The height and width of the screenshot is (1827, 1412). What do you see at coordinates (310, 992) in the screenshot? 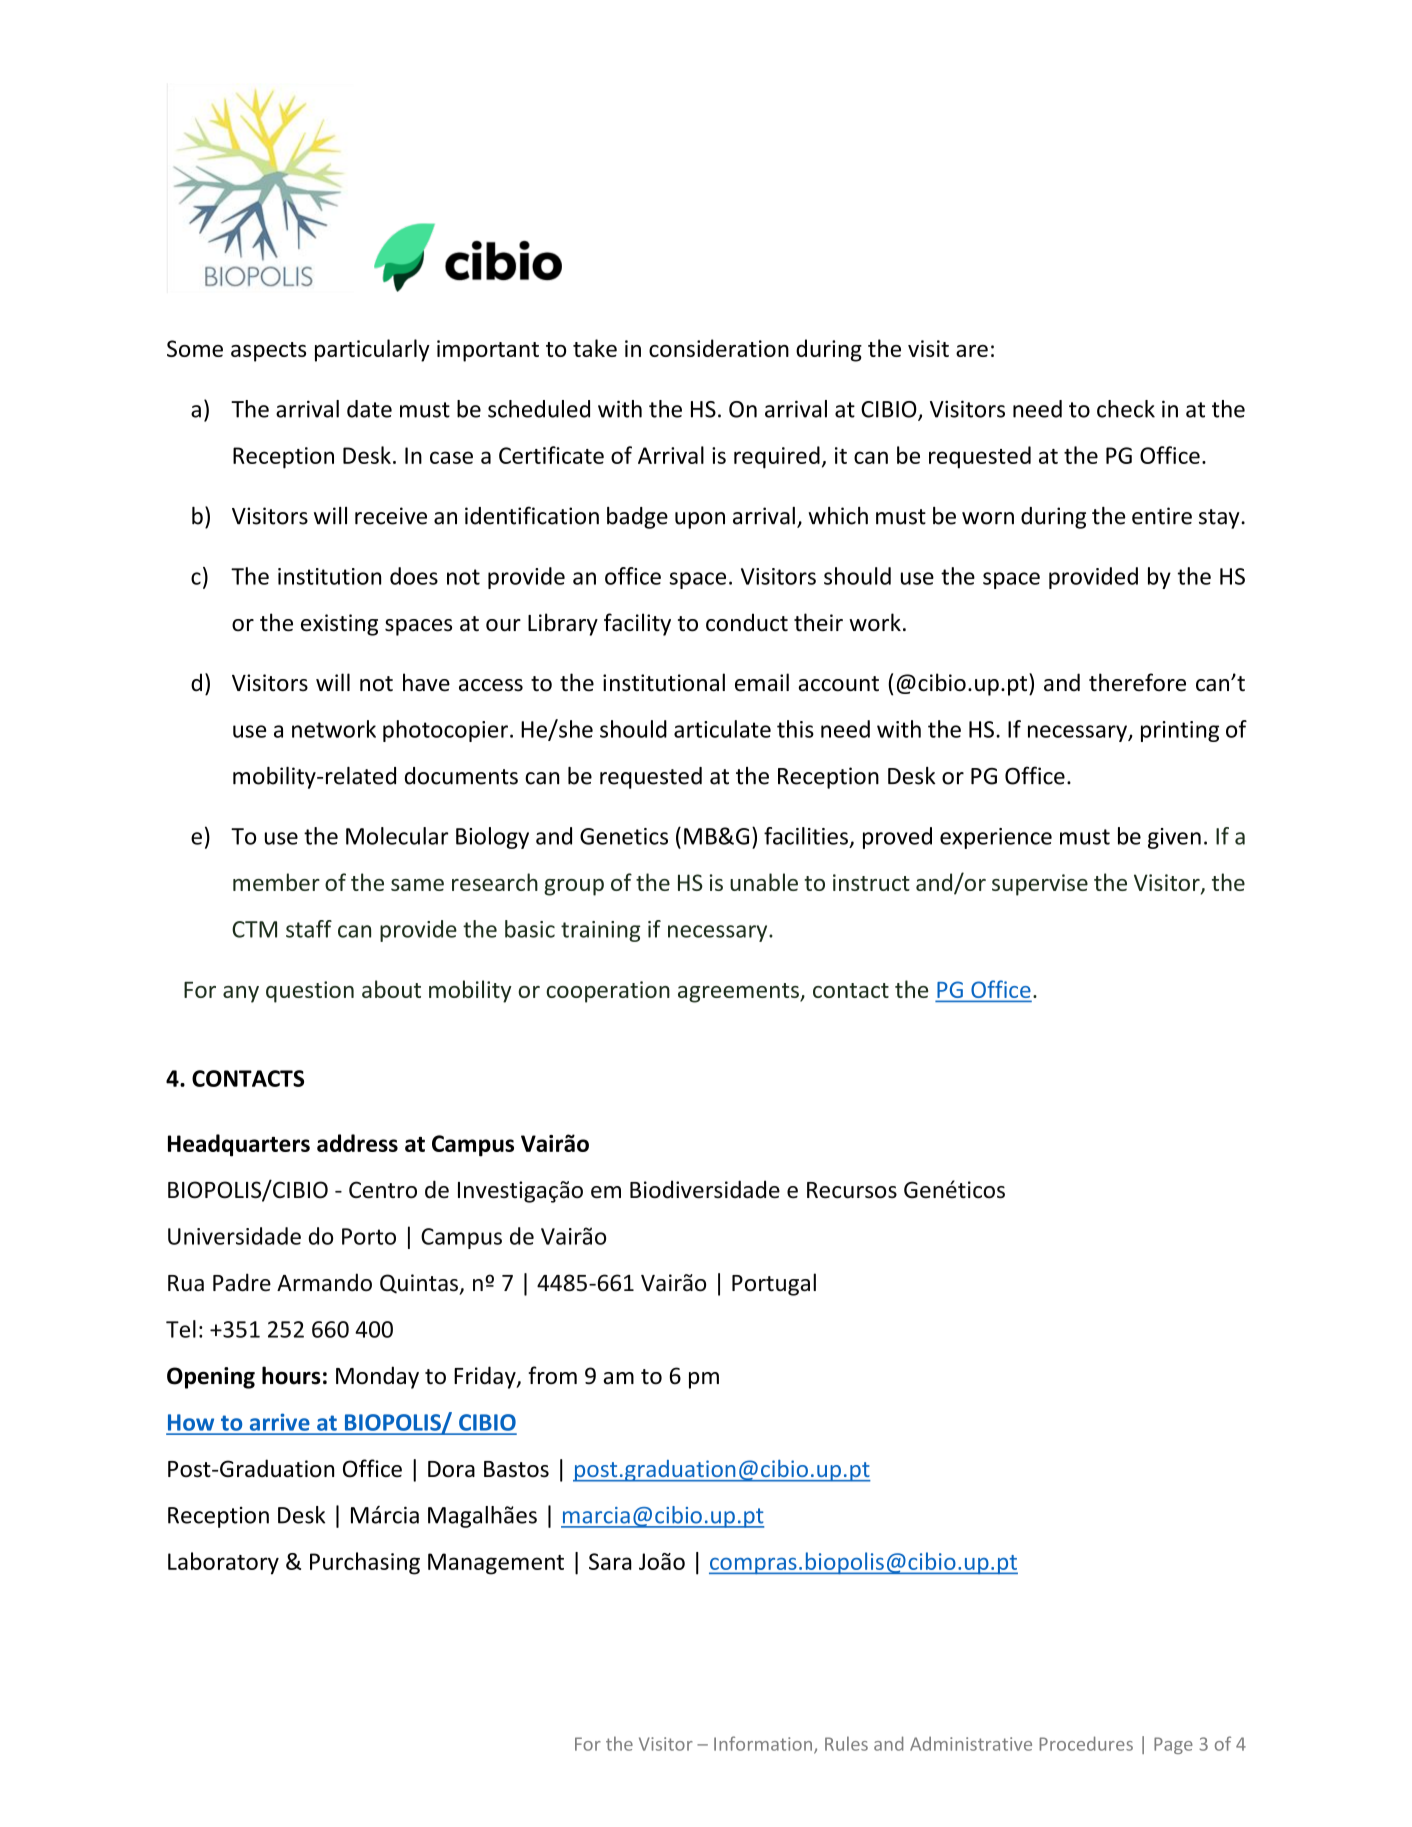
I see `question` at bounding box center [310, 992].
